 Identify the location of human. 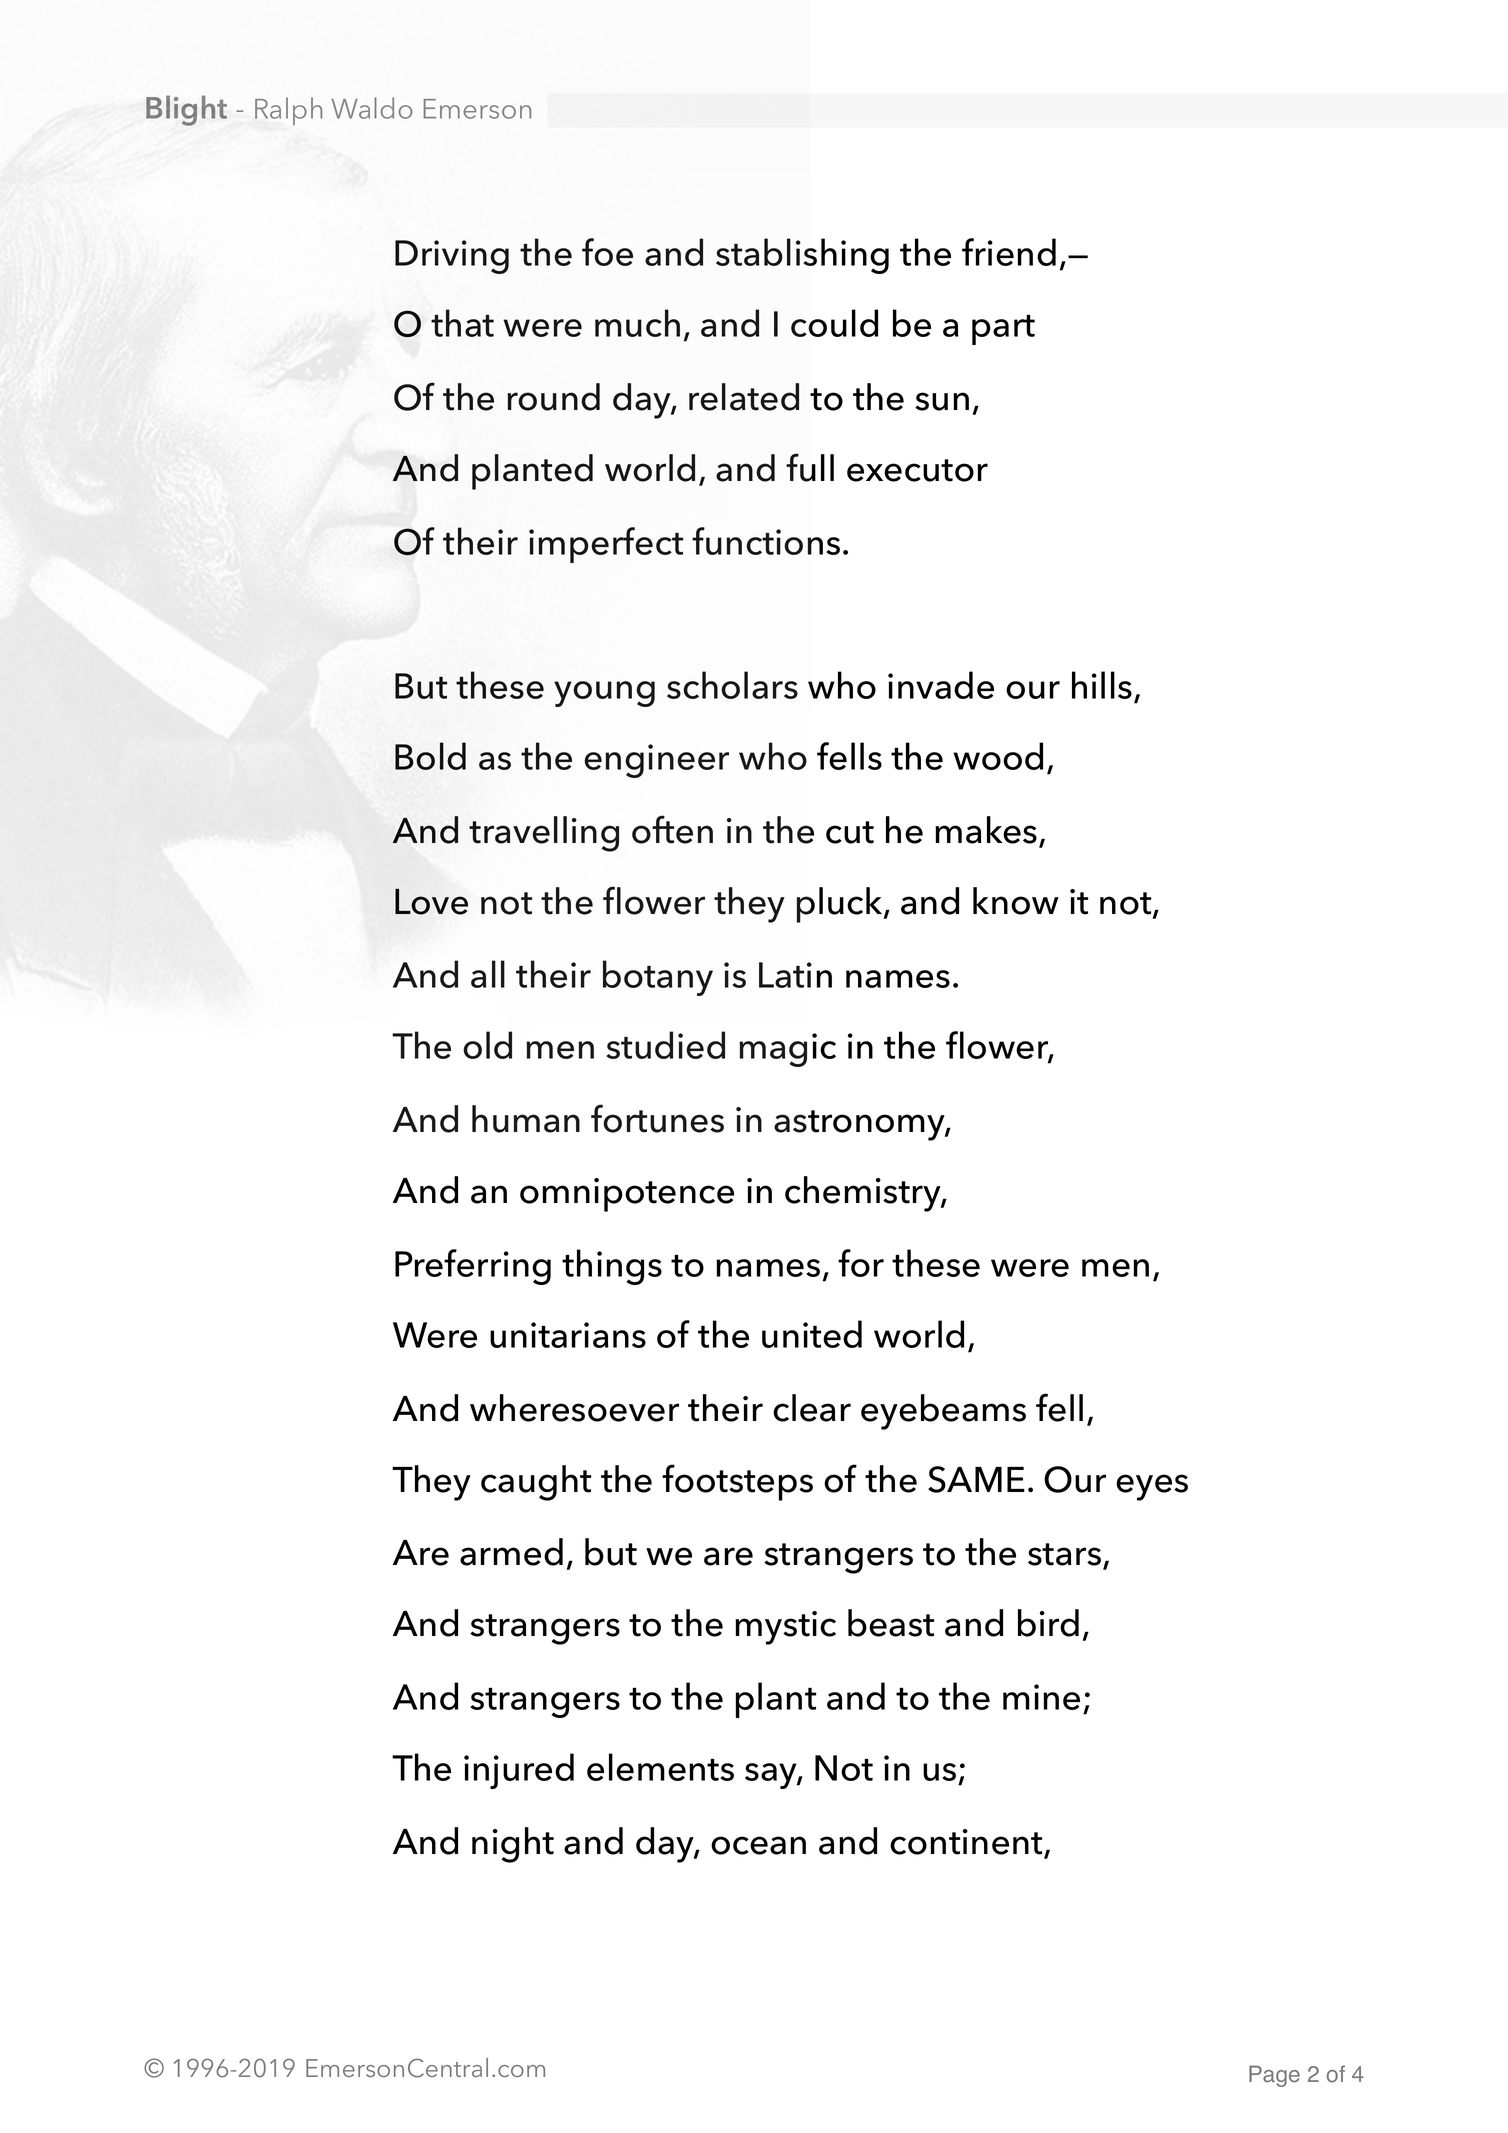
(526, 1119).
